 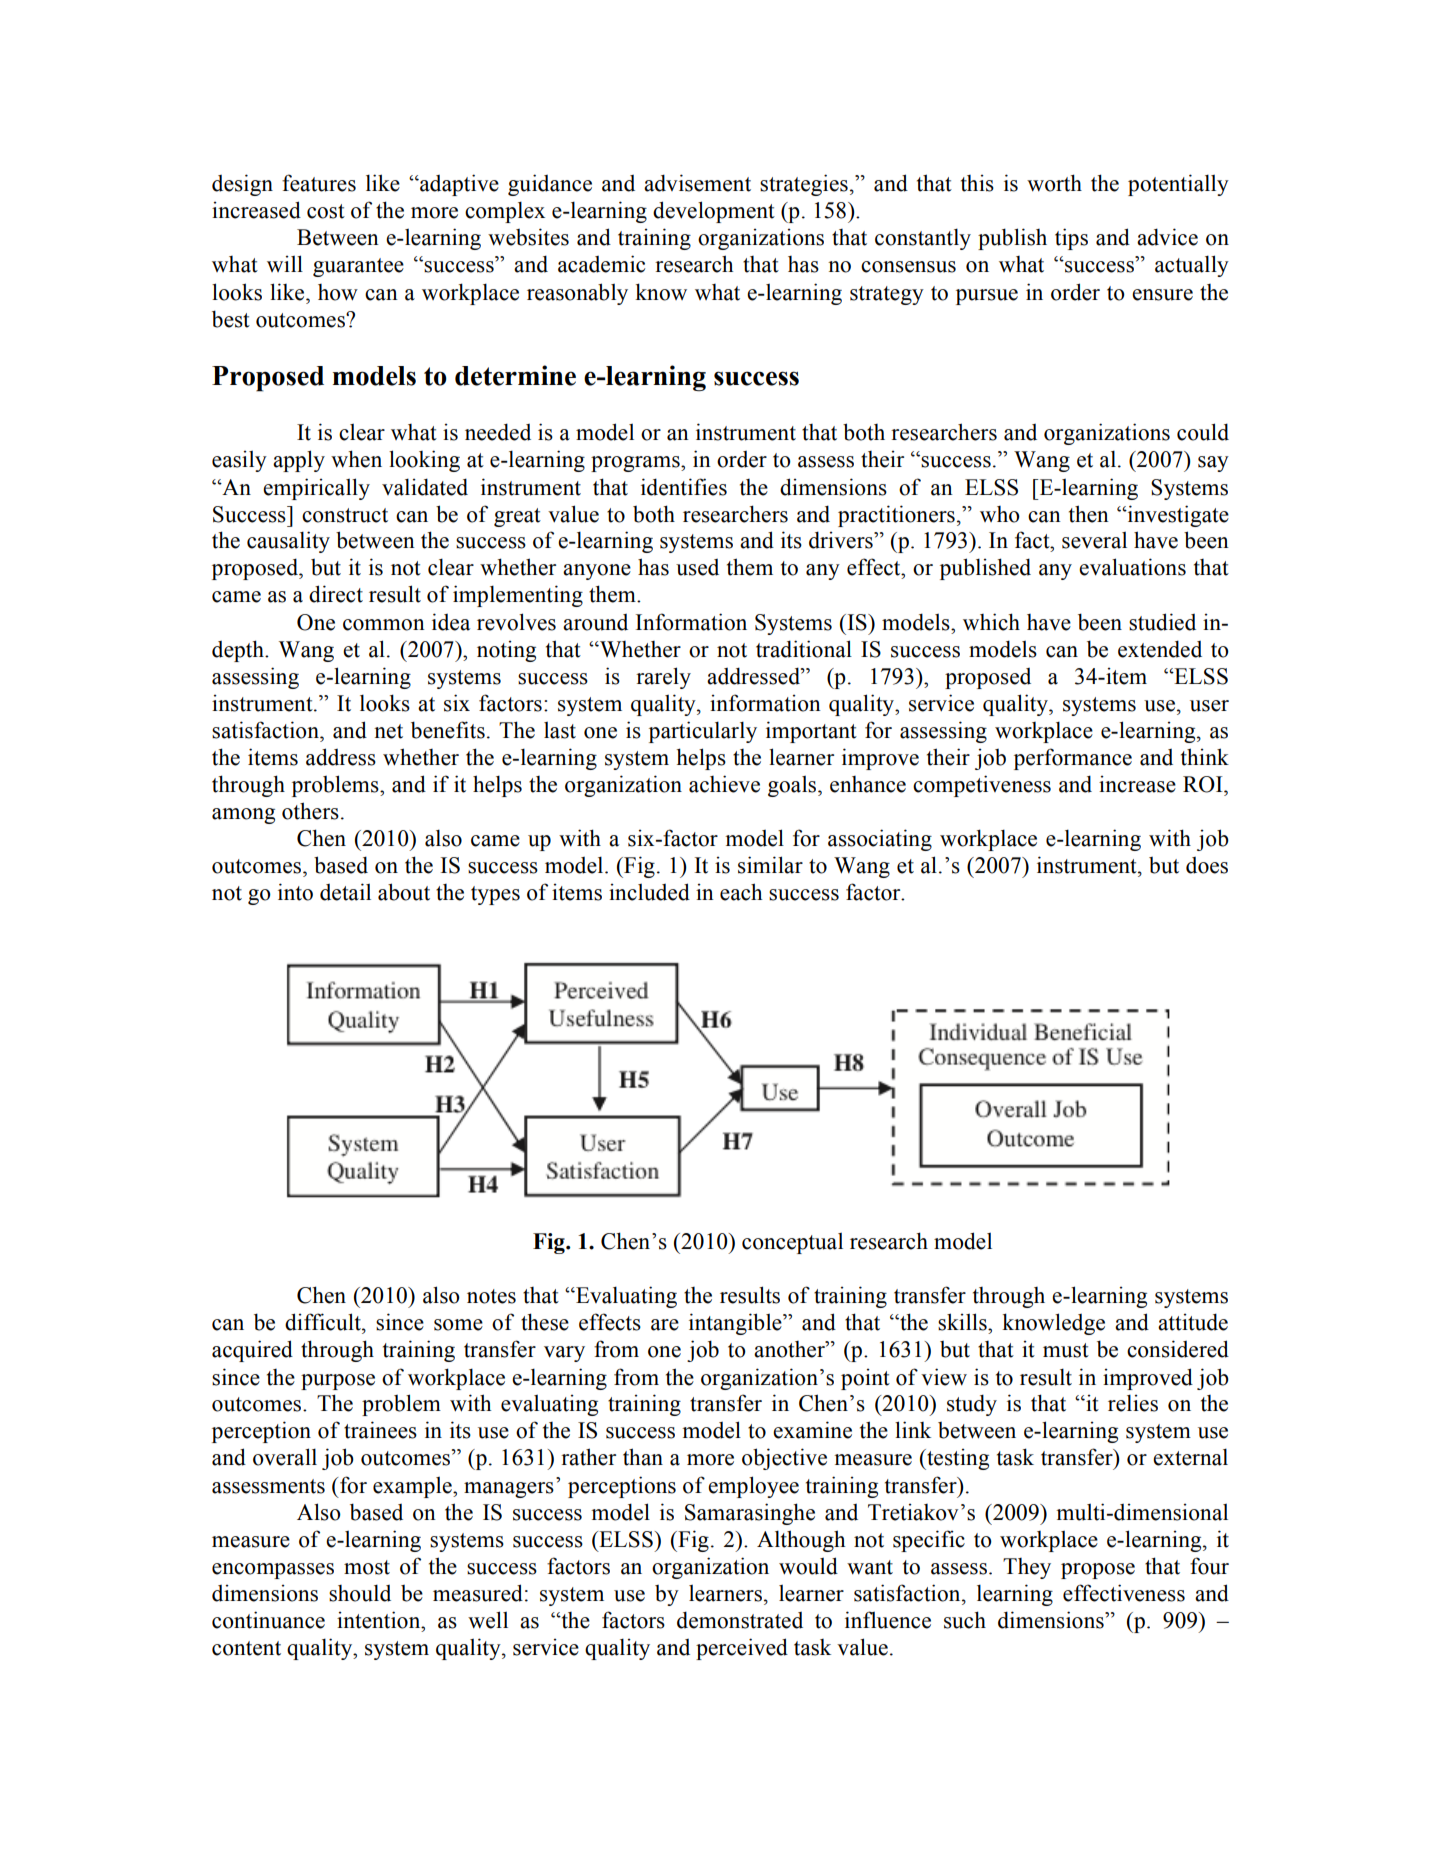 What do you see at coordinates (360, 1593) in the page?
I see `should` at bounding box center [360, 1593].
